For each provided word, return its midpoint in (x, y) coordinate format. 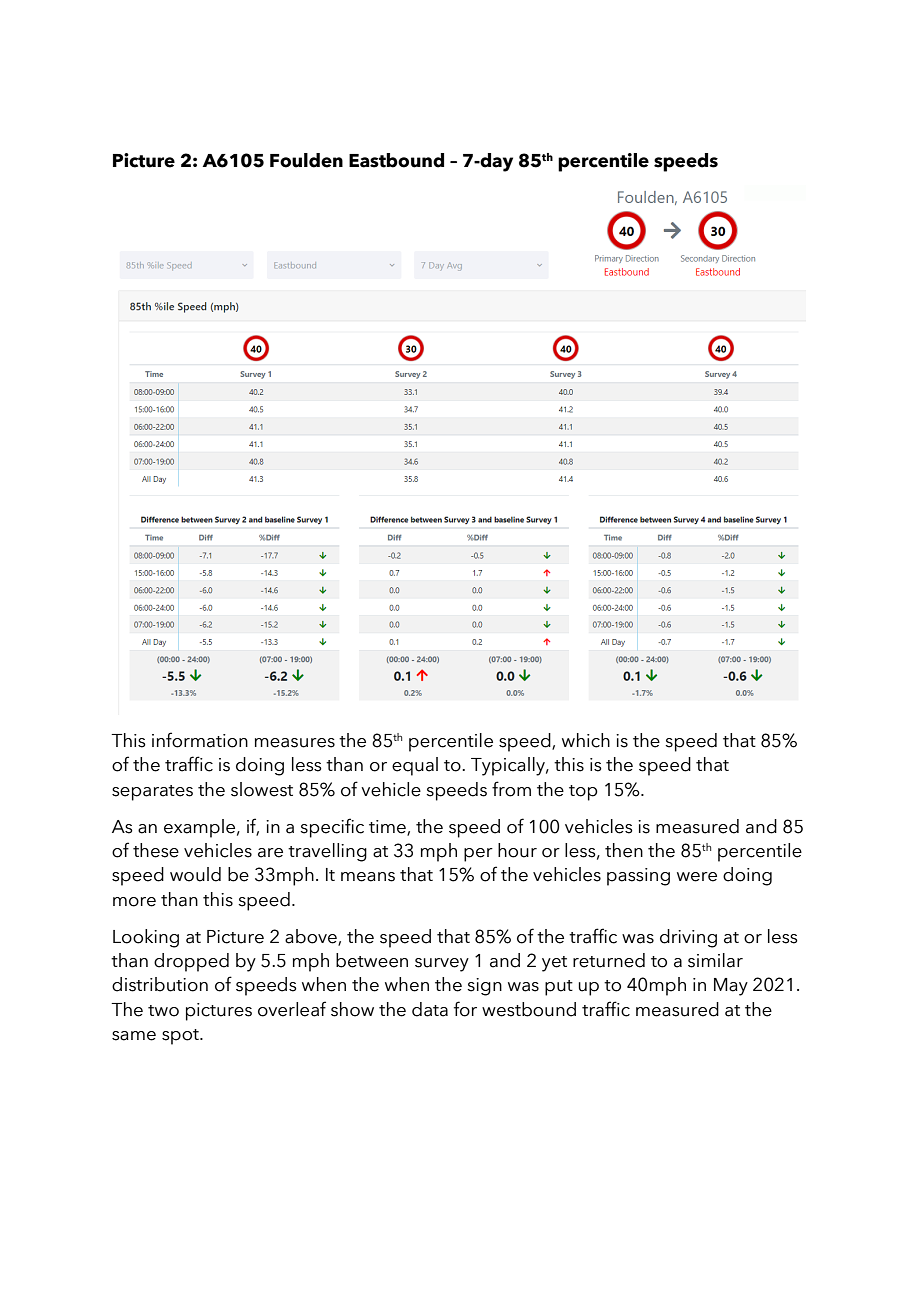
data (430, 1009)
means (368, 877)
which (586, 740)
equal (415, 766)
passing (638, 877)
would (195, 874)
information (200, 740)
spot (181, 1037)
